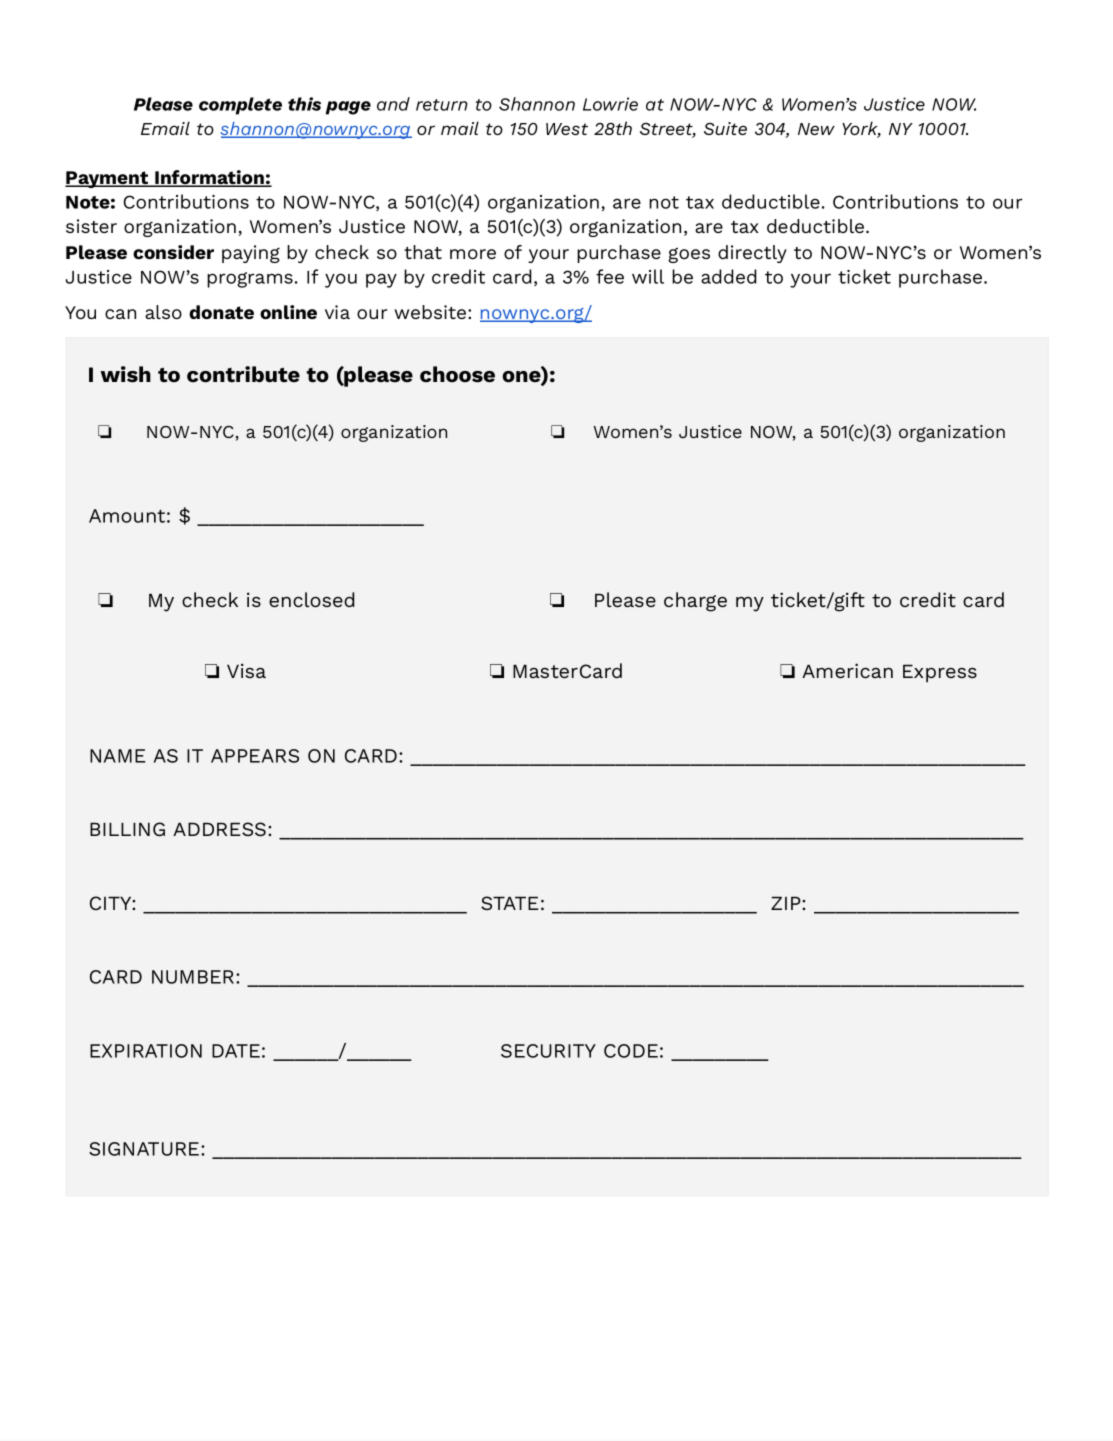 Image resolution: width=1113 pixels, height=1441 pixels. I want to click on choose, so click(457, 374).
